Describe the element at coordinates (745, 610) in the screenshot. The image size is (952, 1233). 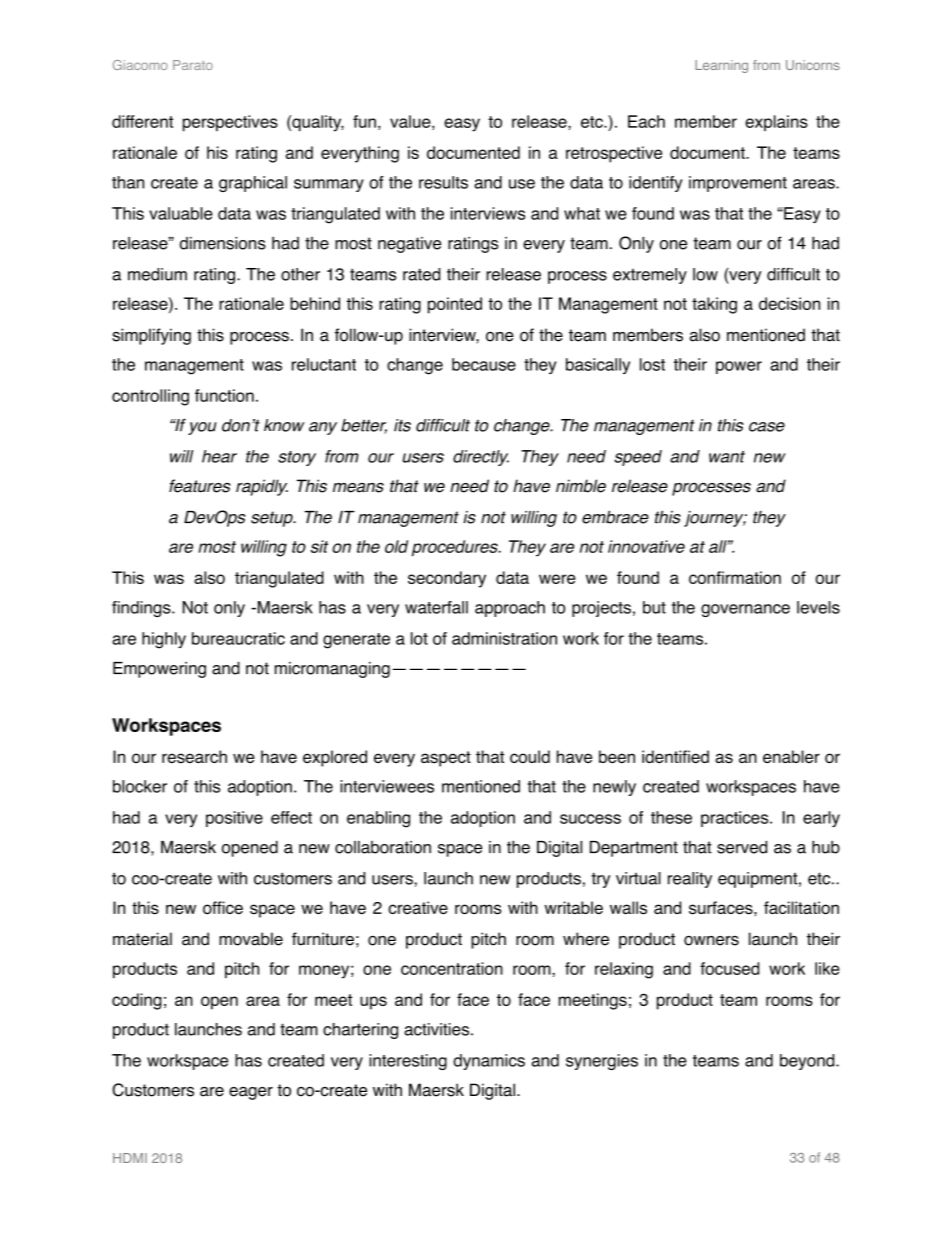
I see `governance` at that location.
